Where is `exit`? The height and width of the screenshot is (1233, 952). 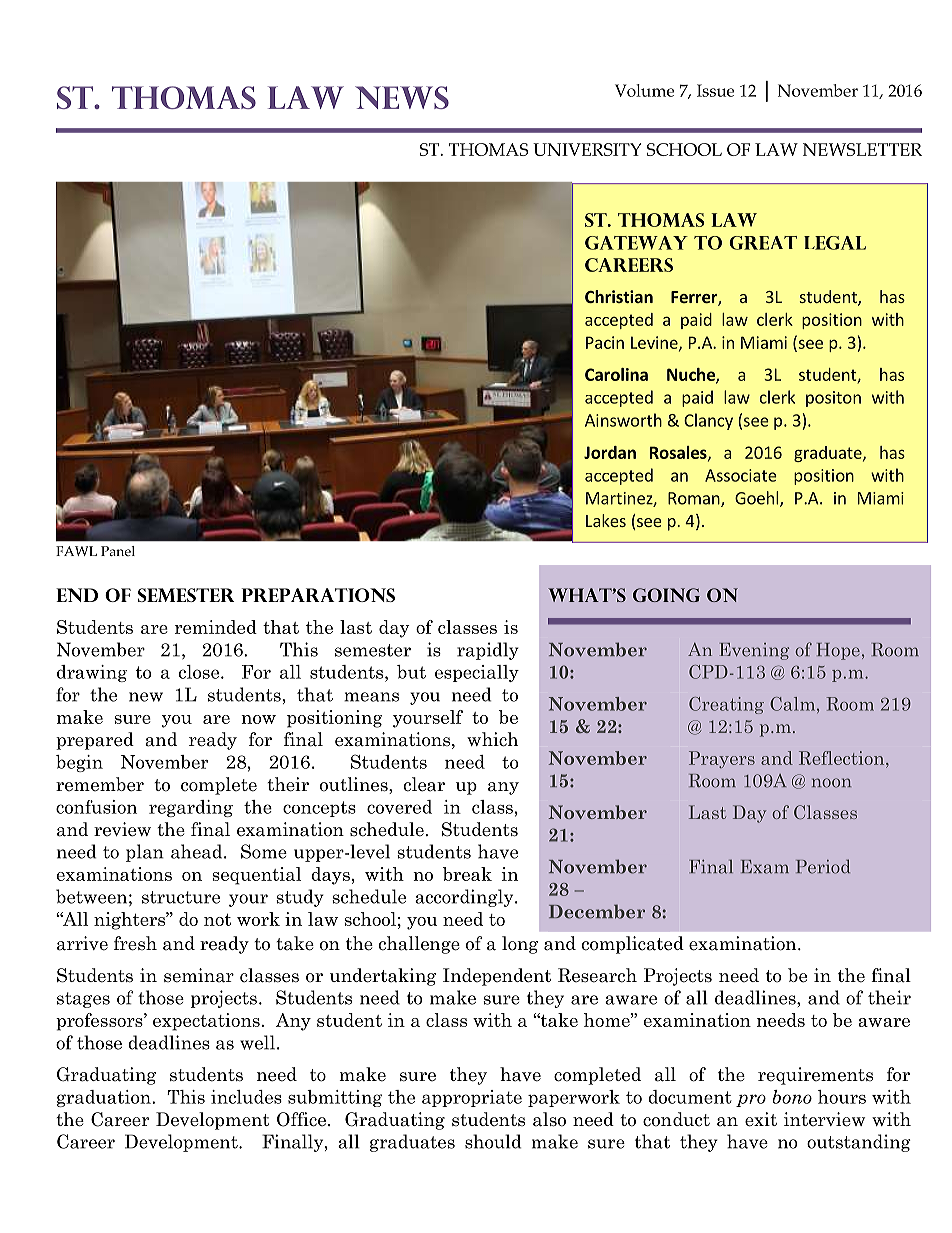
exit is located at coordinates (761, 1119).
